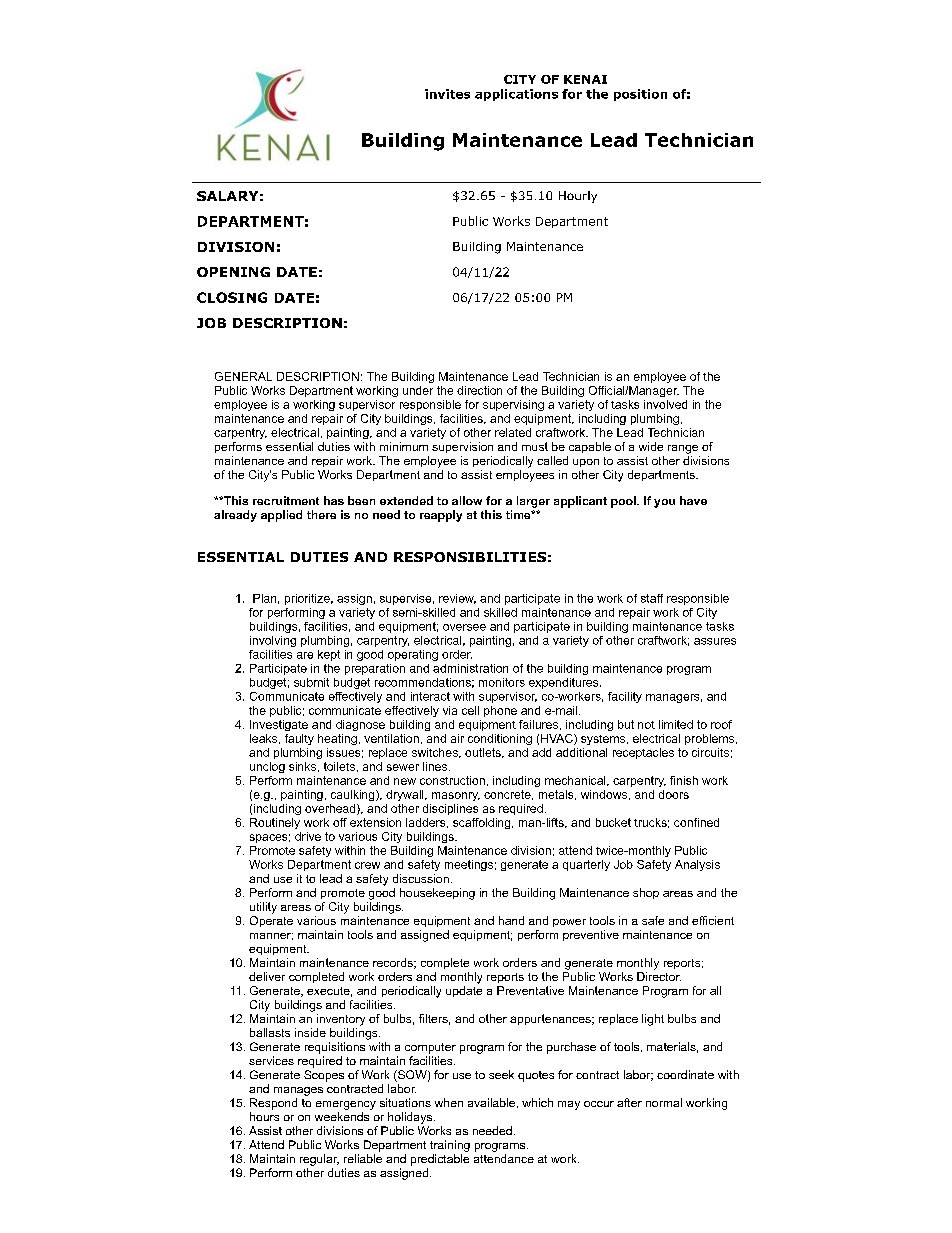 This image has width=952, height=1233. Describe the element at coordinates (233, 272) in the image. I see `OPENING` at that location.
